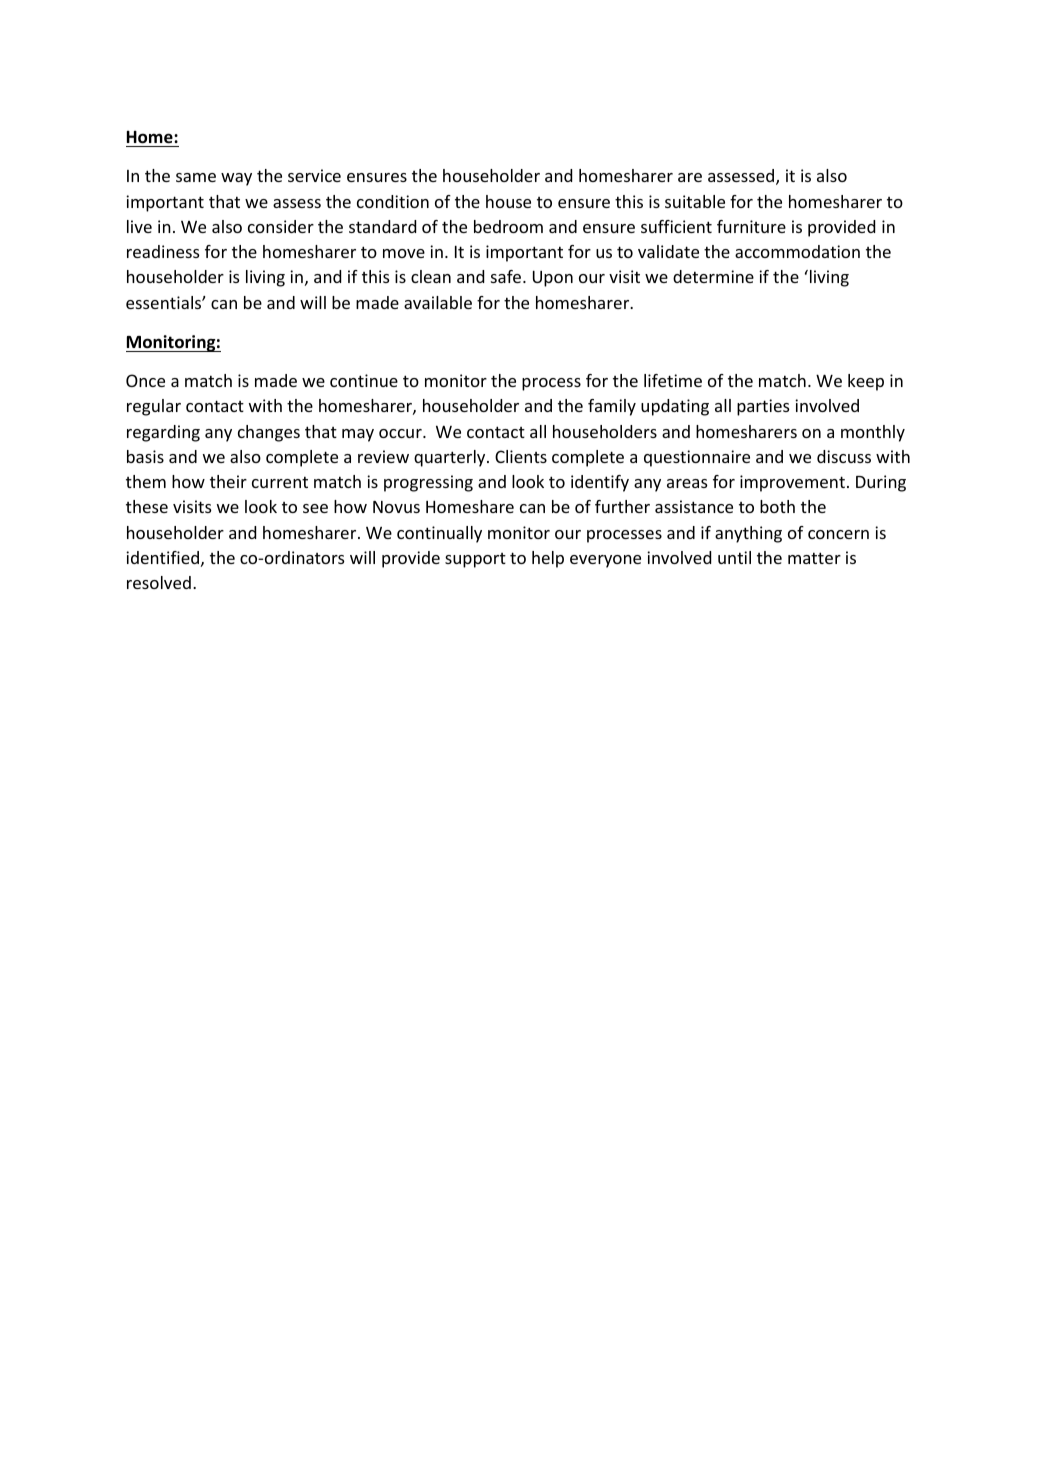 This document has width=1038, height=1468. Describe the element at coordinates (612, 407) in the document. I see `family` at that location.
